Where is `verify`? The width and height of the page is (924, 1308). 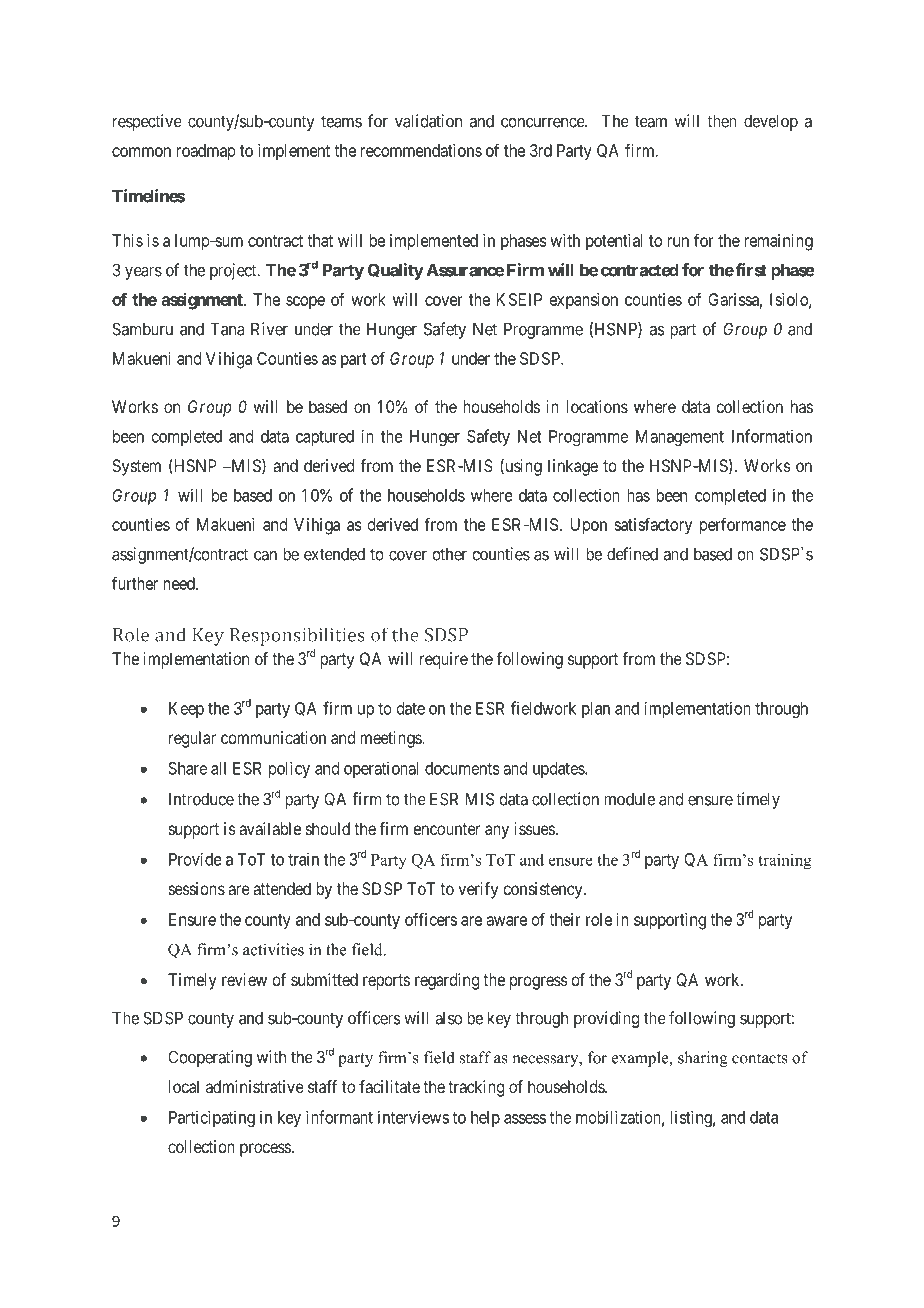 verify is located at coordinates (478, 890).
